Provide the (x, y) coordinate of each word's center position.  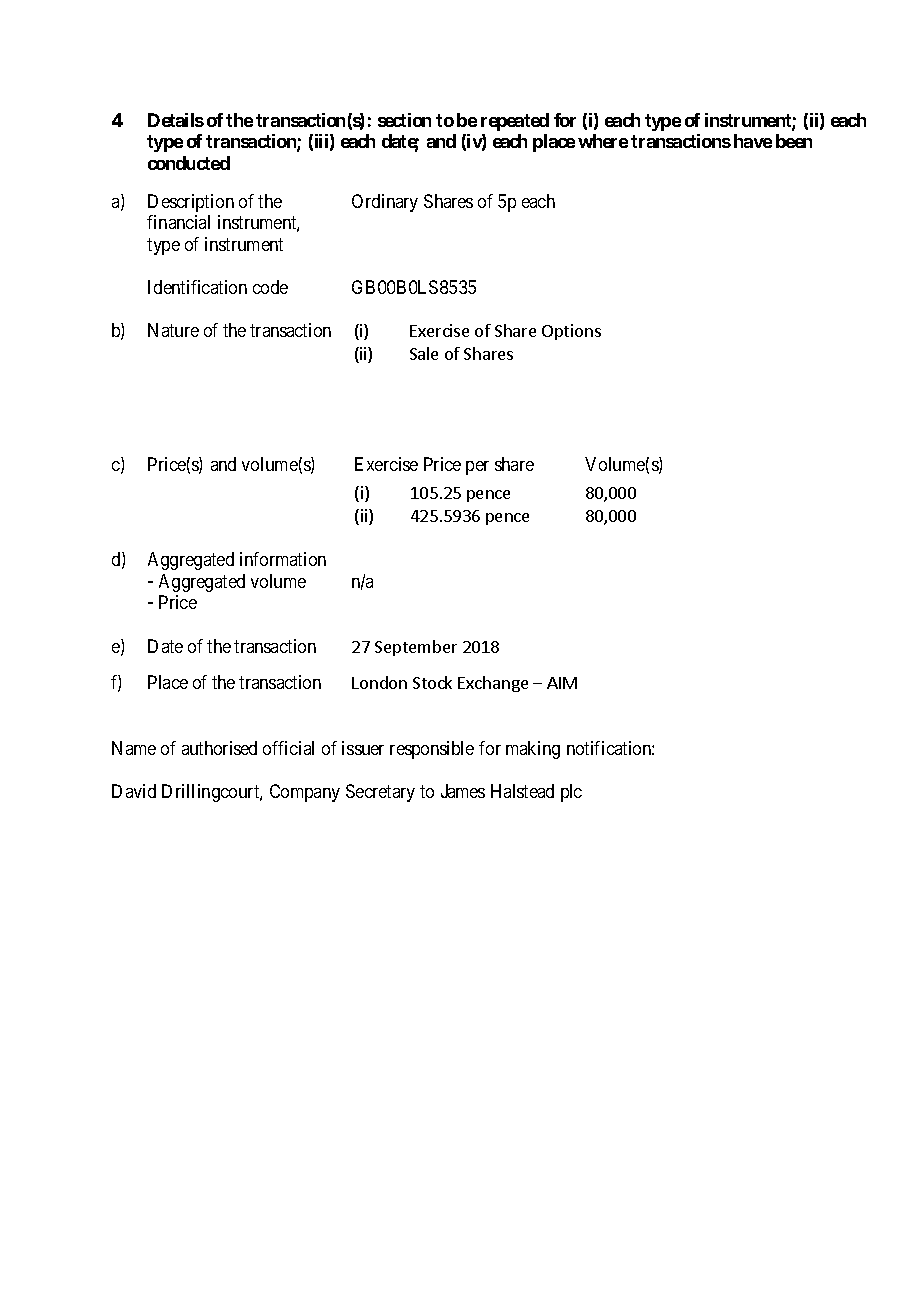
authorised (219, 748)
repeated (515, 122)
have (753, 141)
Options (571, 332)
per (477, 468)
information (283, 559)
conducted (189, 163)
